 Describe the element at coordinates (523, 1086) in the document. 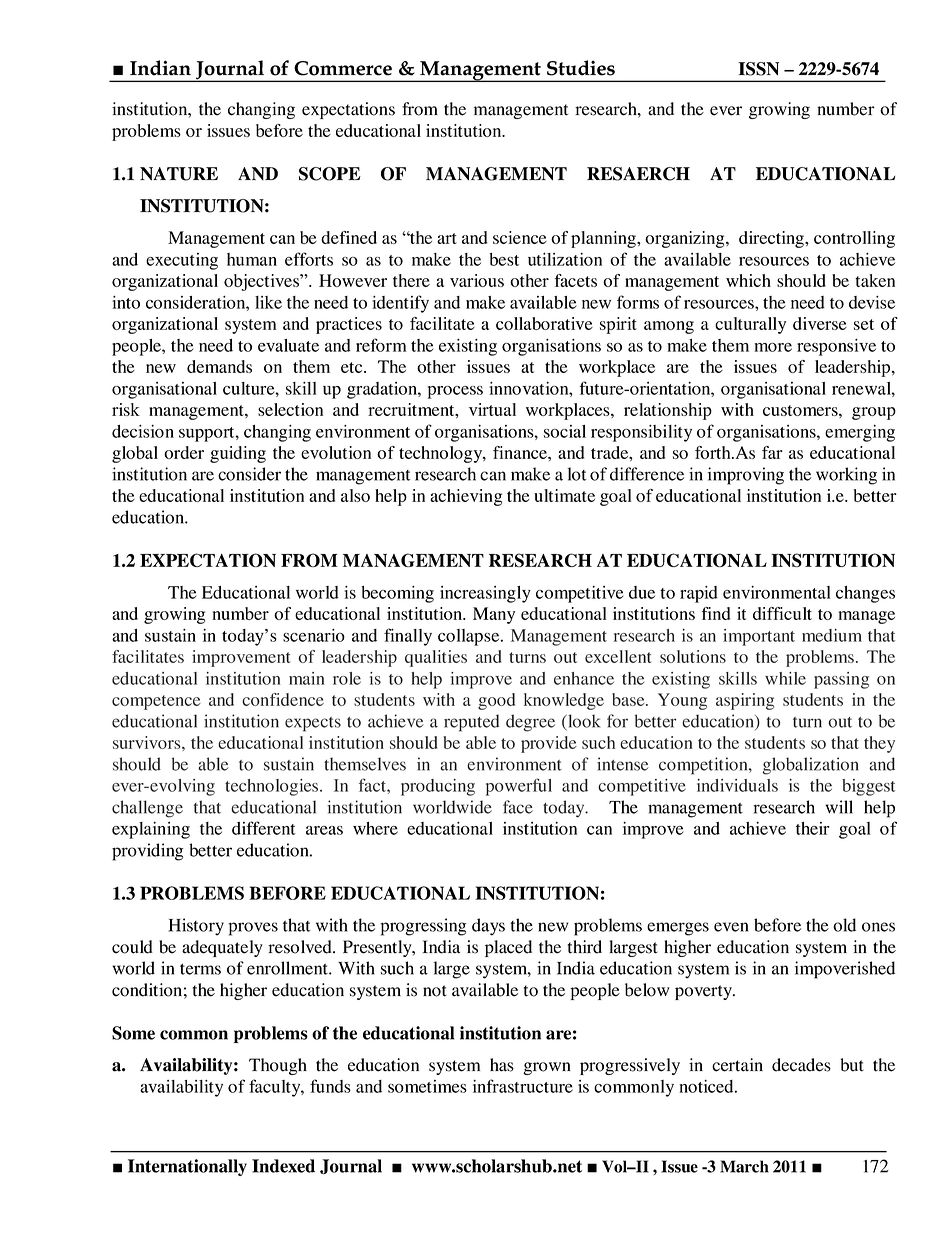

I see `infrastructure` at that location.
